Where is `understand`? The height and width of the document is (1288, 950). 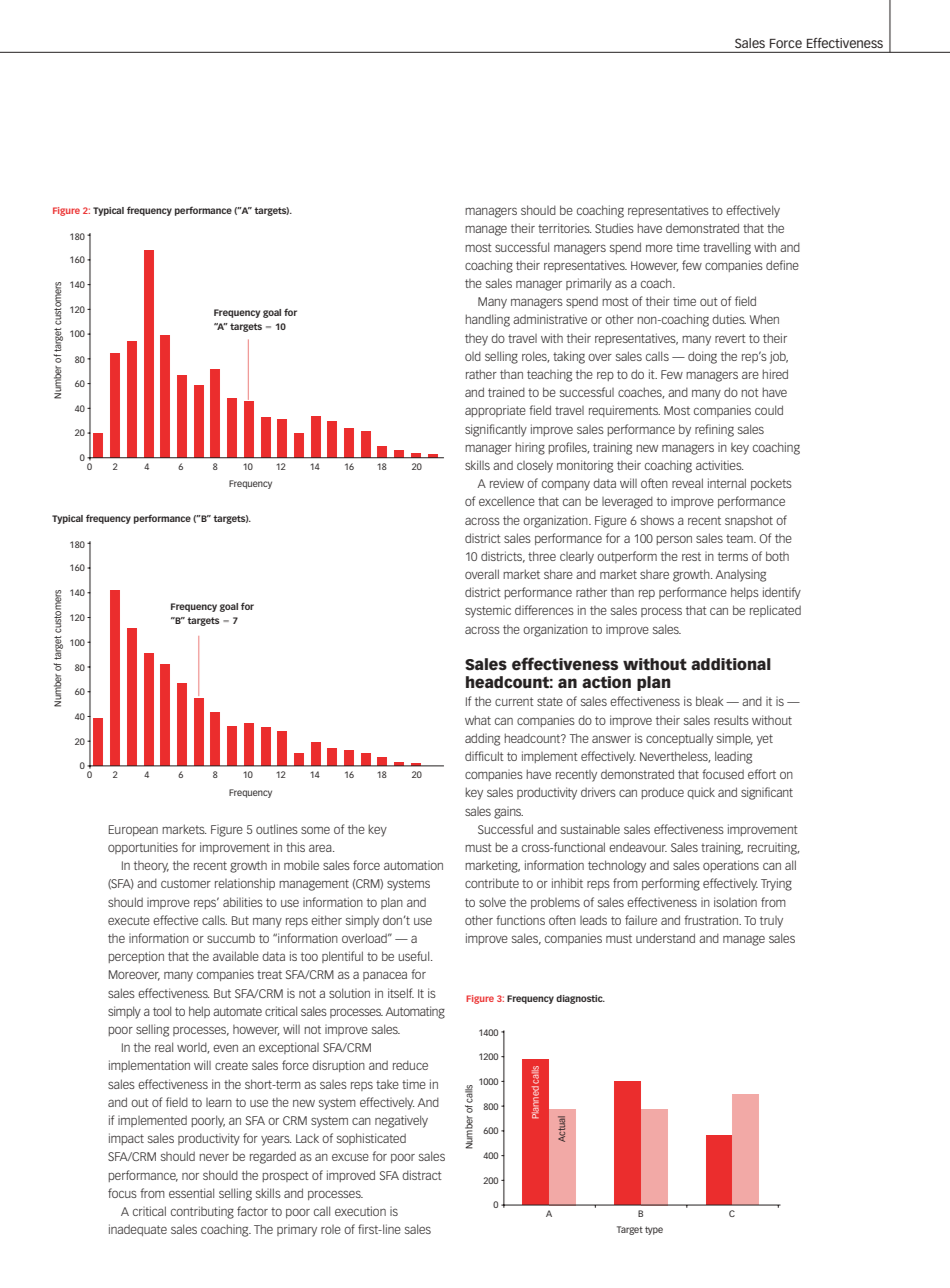
understand is located at coordinates (665, 938).
